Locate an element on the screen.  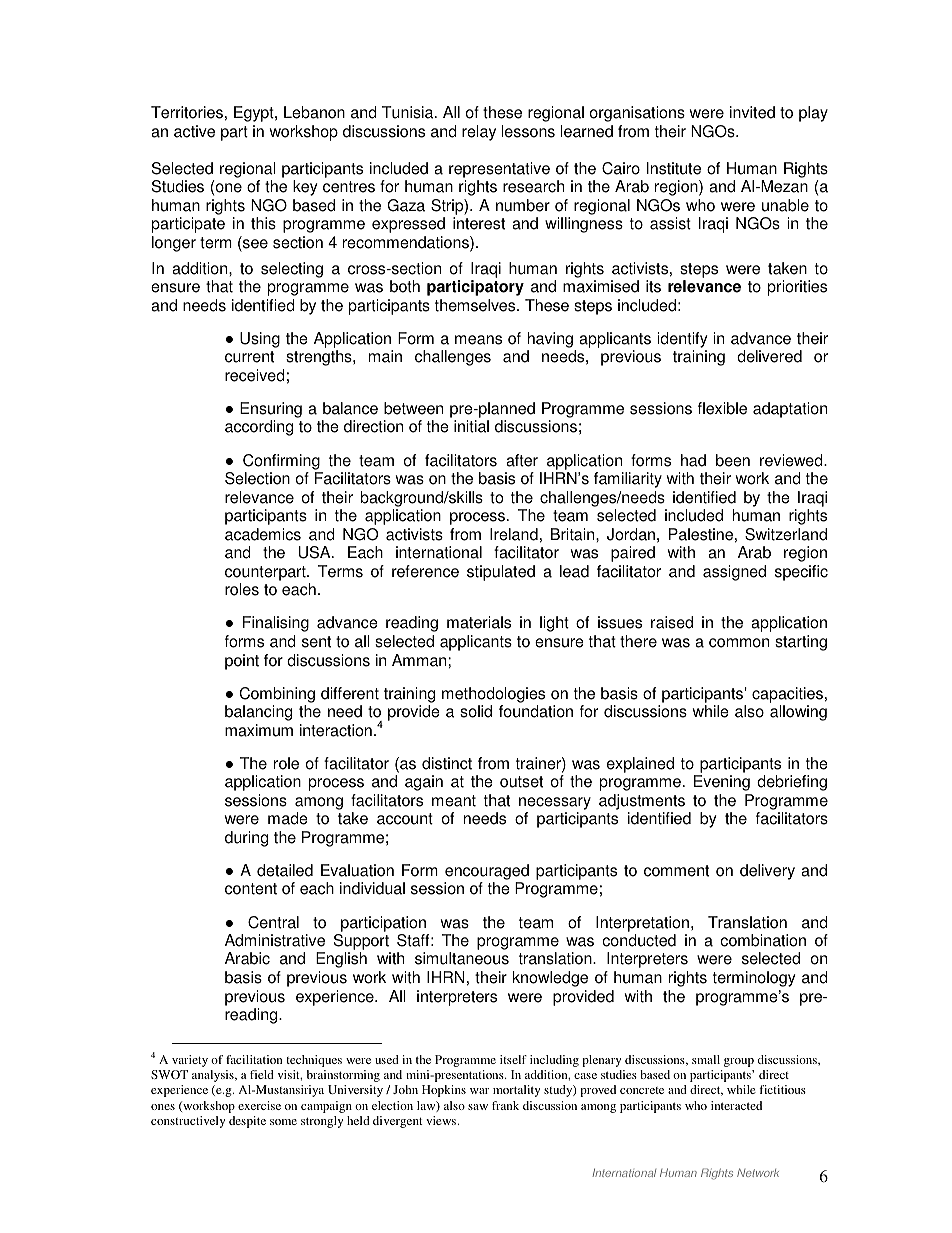
outset is located at coordinates (521, 782).
